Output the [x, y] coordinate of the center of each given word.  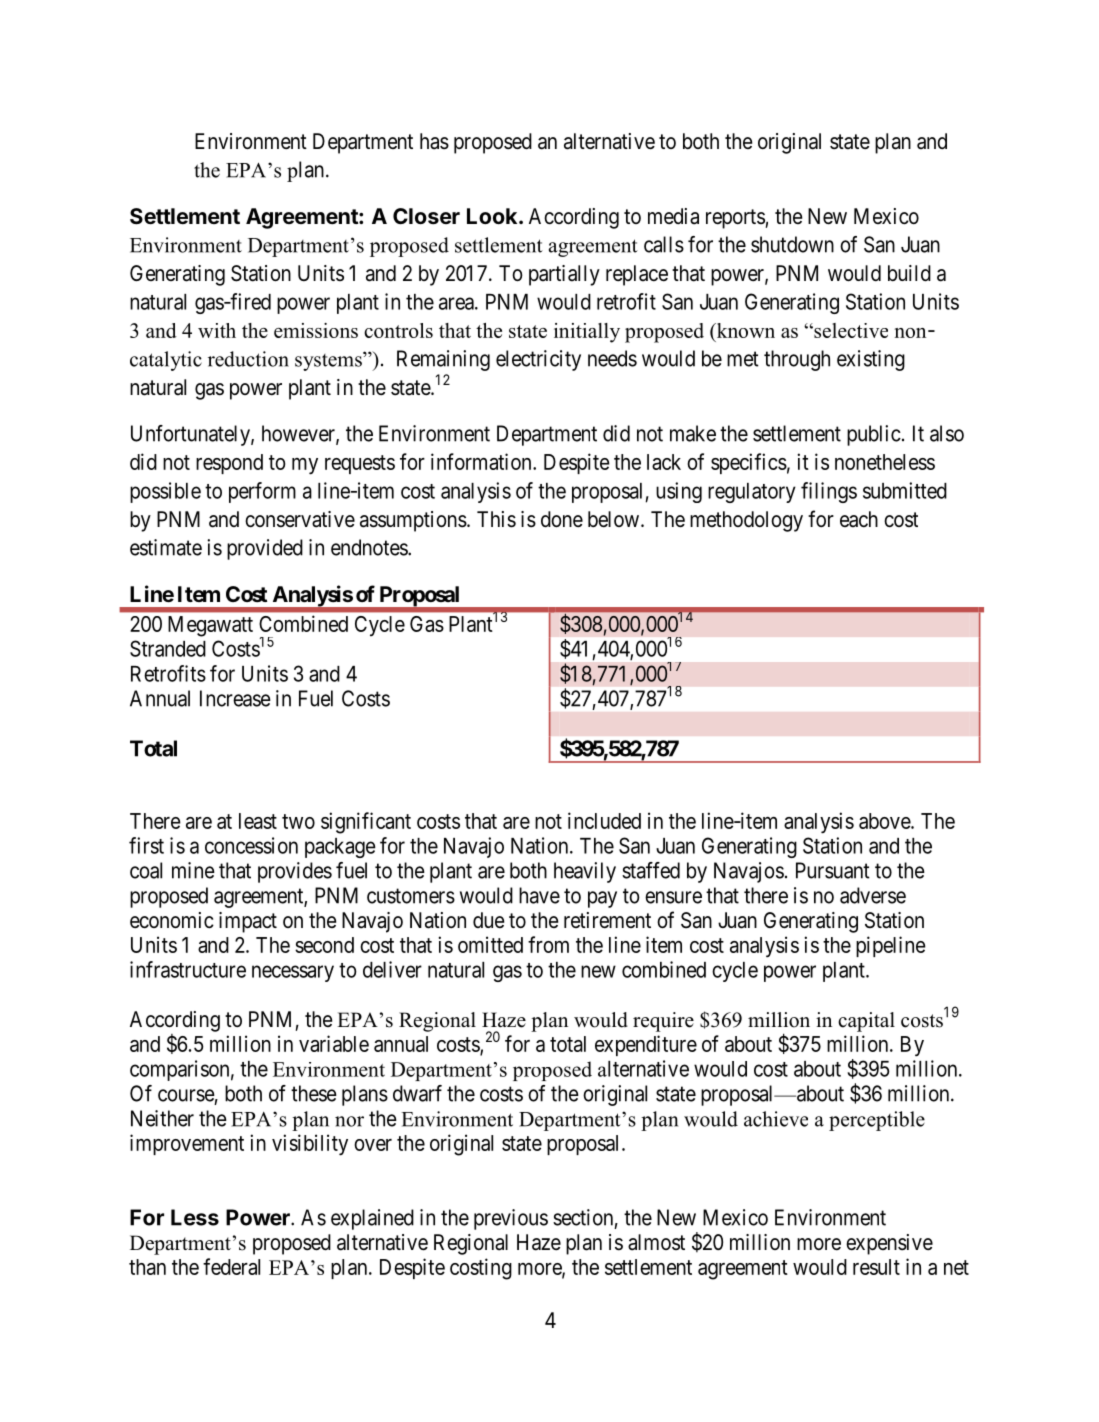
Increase [235, 698]
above [885, 821]
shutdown [792, 244]
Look [493, 216]
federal [231, 1266]
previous [511, 1219]
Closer [426, 216]
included [604, 820]
